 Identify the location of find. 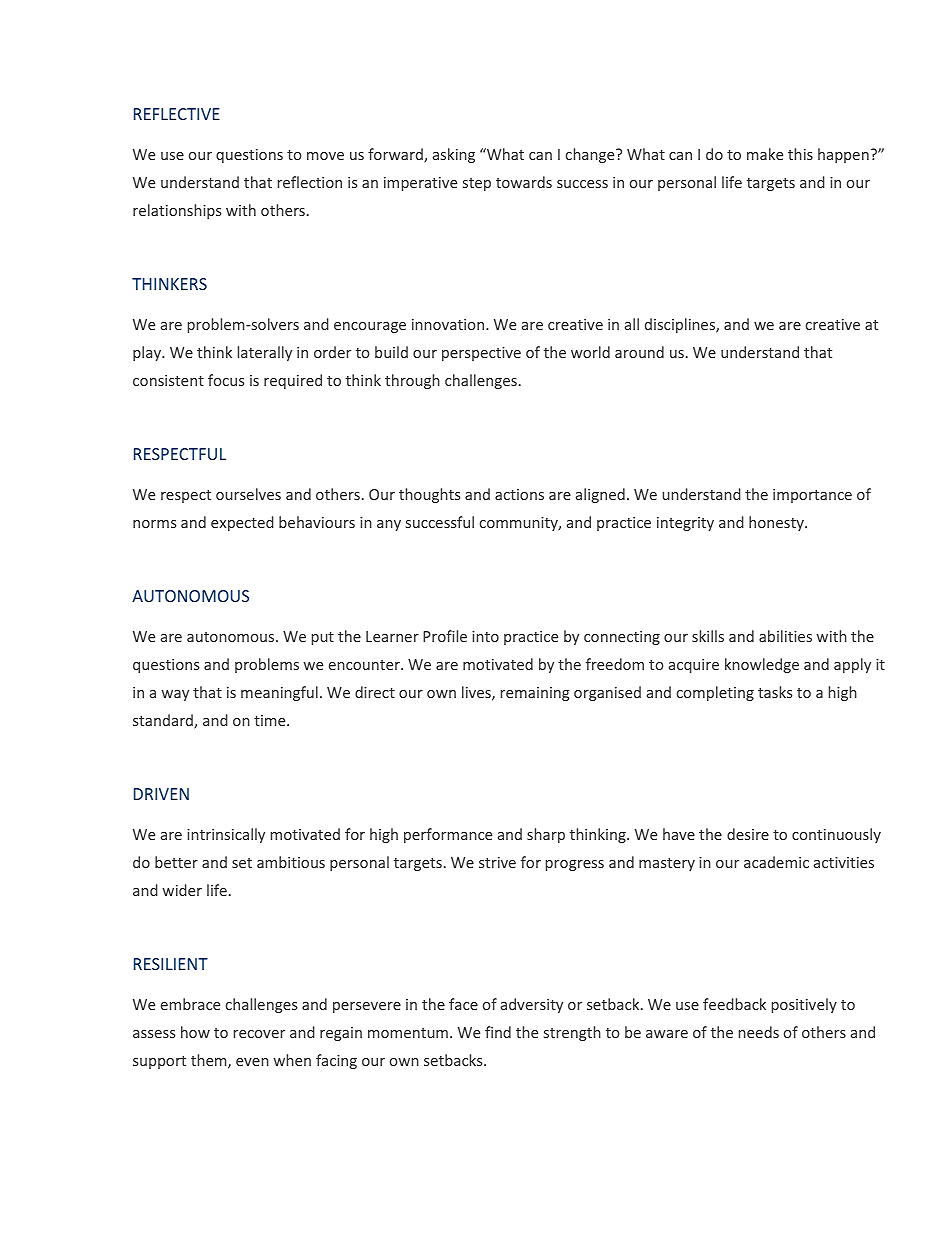
(498, 1032).
